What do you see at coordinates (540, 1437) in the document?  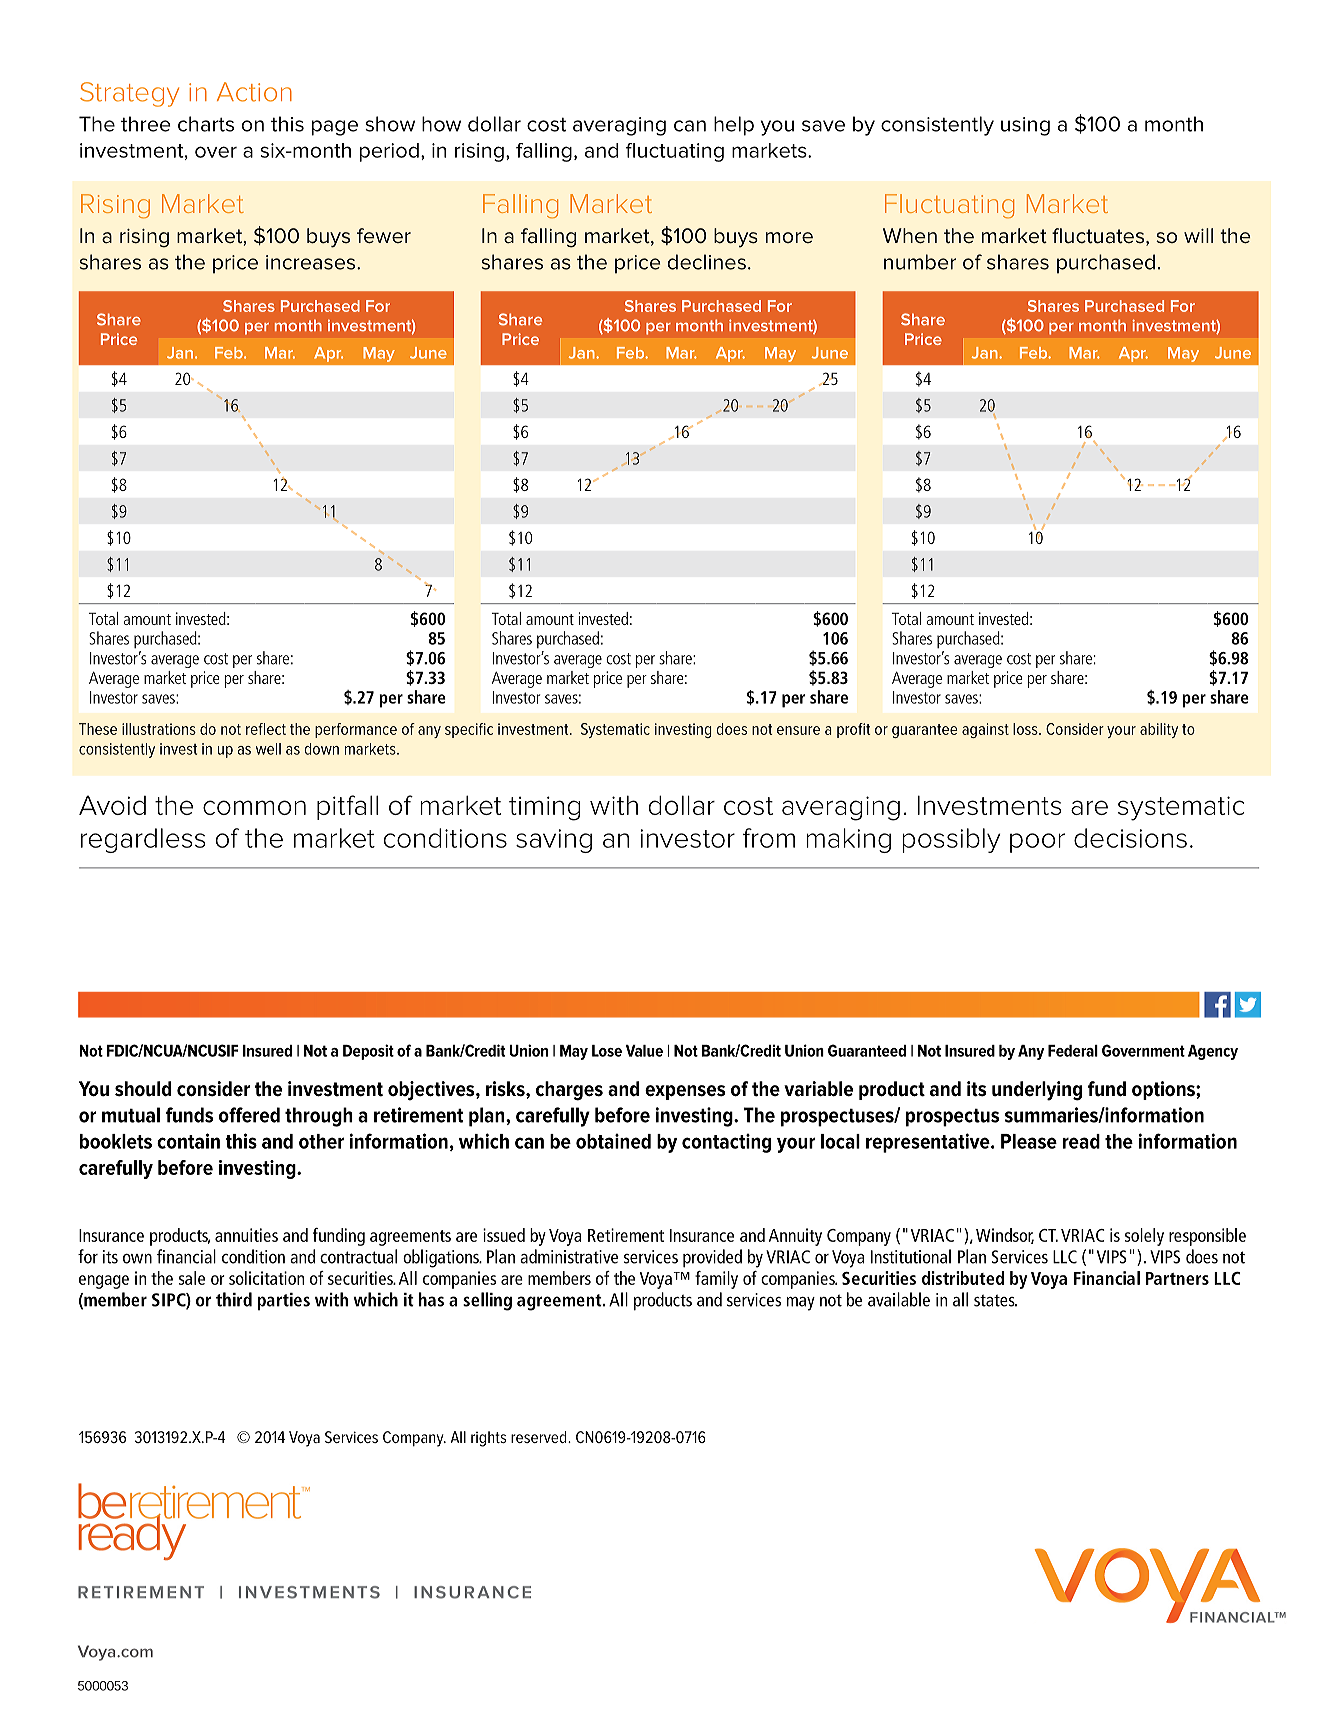 I see `reserved` at bounding box center [540, 1437].
